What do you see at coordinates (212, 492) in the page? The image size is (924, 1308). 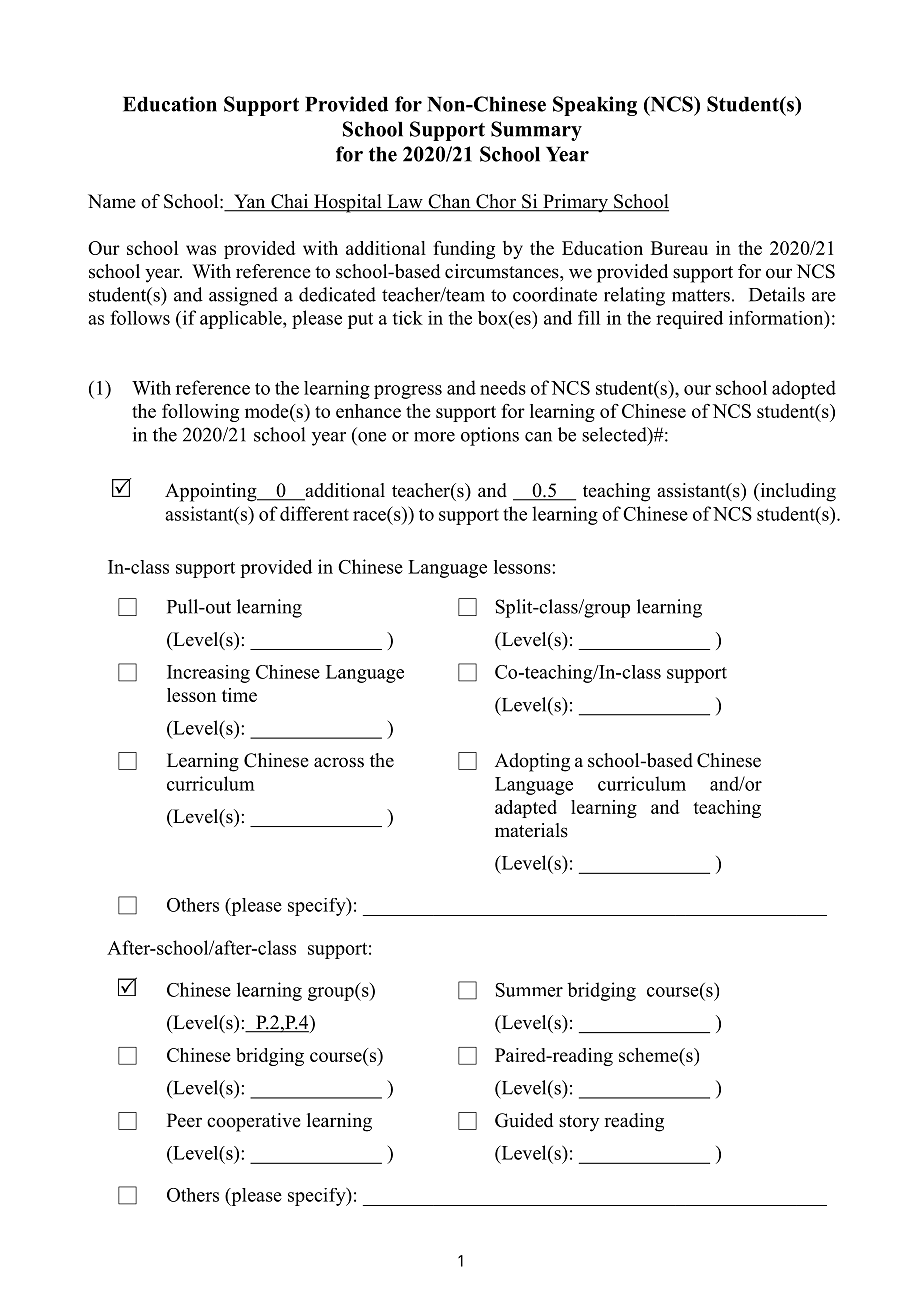 I see `Appointing` at bounding box center [212, 492].
